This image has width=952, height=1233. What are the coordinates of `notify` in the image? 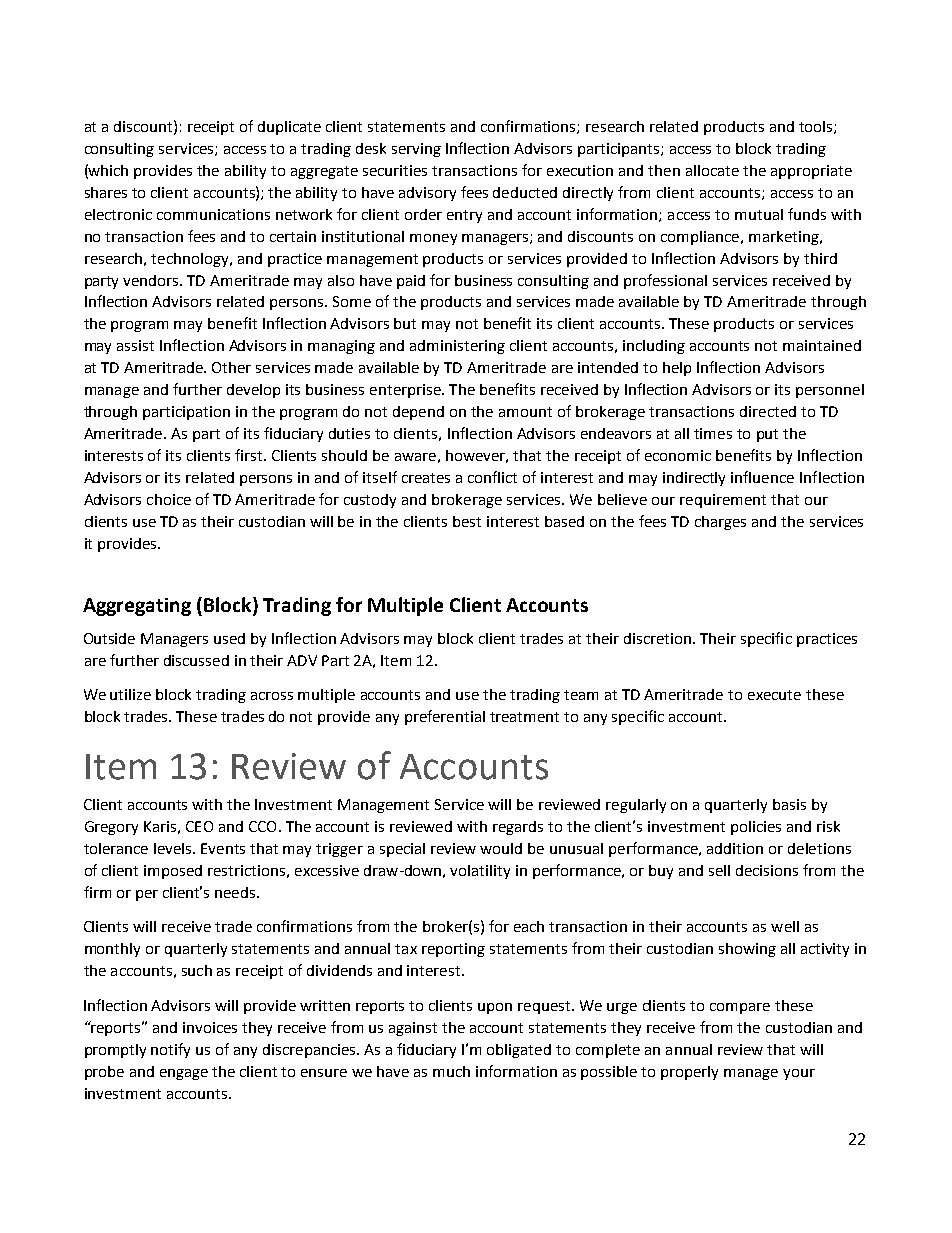 It's located at (170, 1050).
